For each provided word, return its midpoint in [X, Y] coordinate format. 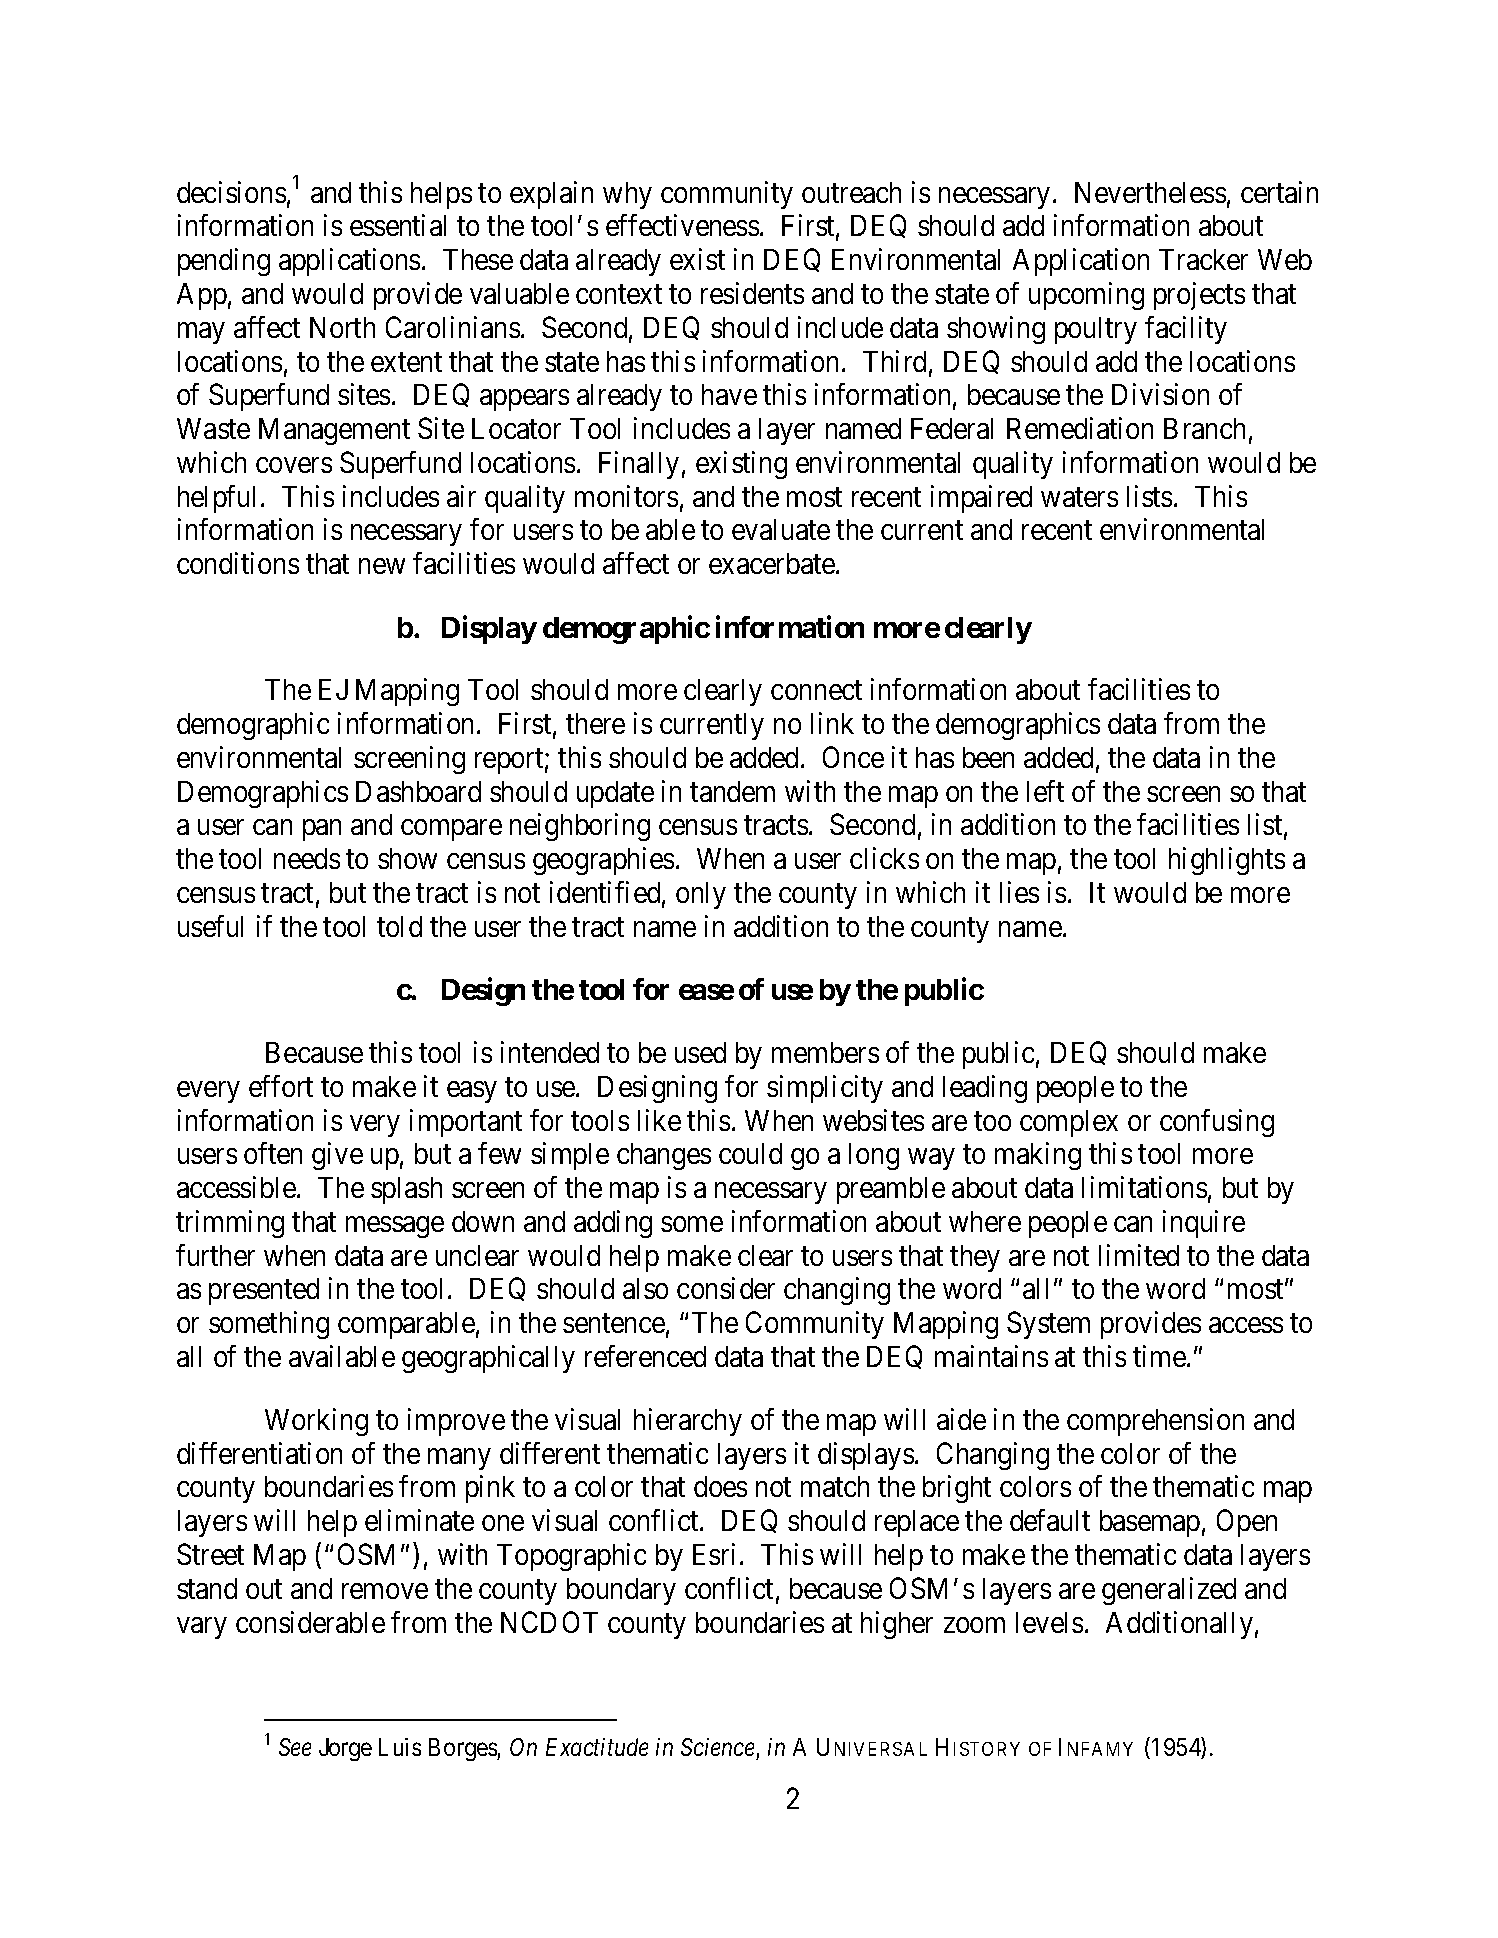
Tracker [1203, 259]
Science [717, 1747]
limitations [1144, 1187]
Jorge [345, 1749]
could [750, 1153]
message [395, 1227]
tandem [732, 791]
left [1045, 791]
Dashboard [418, 791]
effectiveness [682, 225]
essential [398, 225]
